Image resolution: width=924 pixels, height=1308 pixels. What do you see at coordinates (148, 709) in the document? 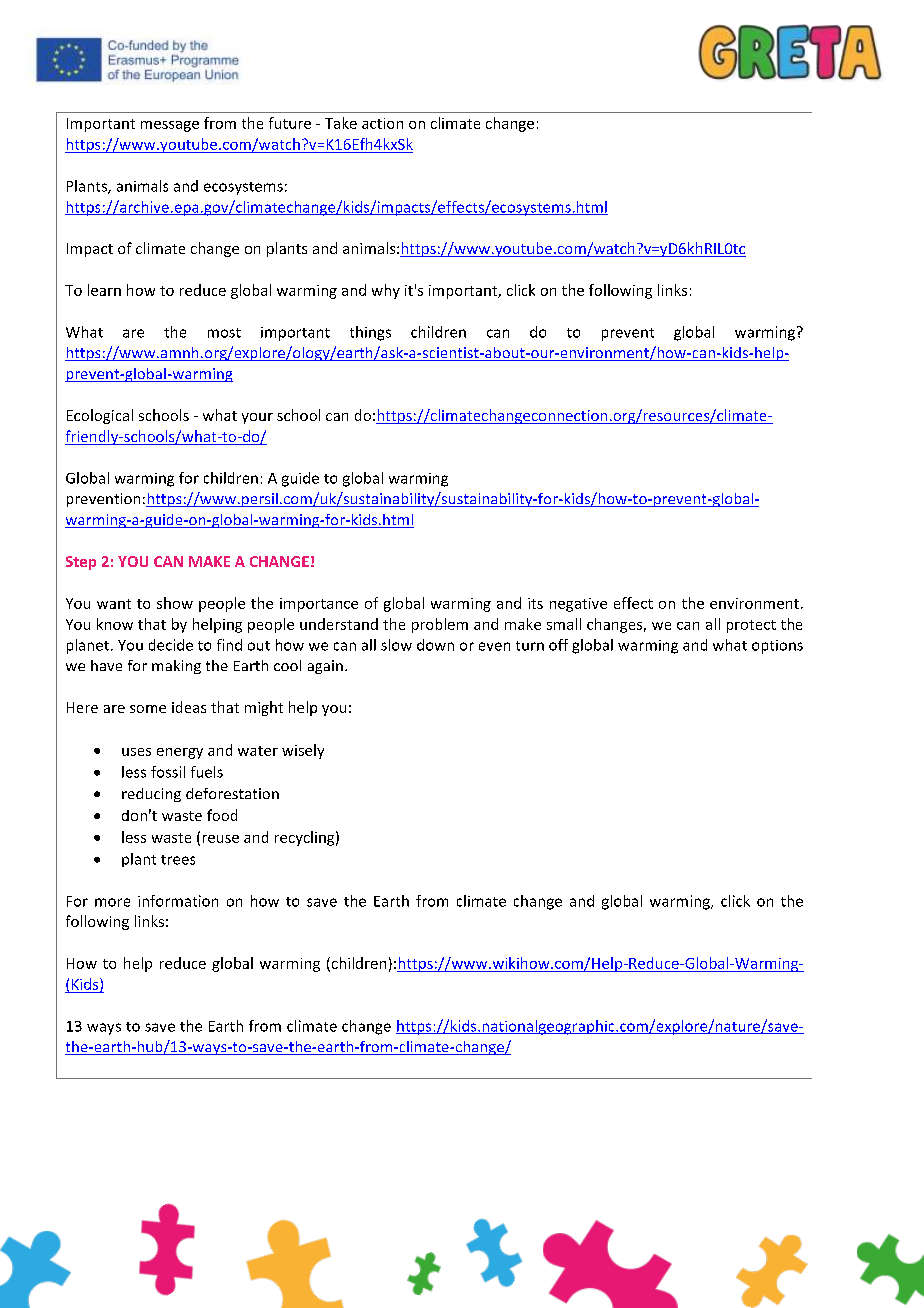
I see `some` at bounding box center [148, 709].
